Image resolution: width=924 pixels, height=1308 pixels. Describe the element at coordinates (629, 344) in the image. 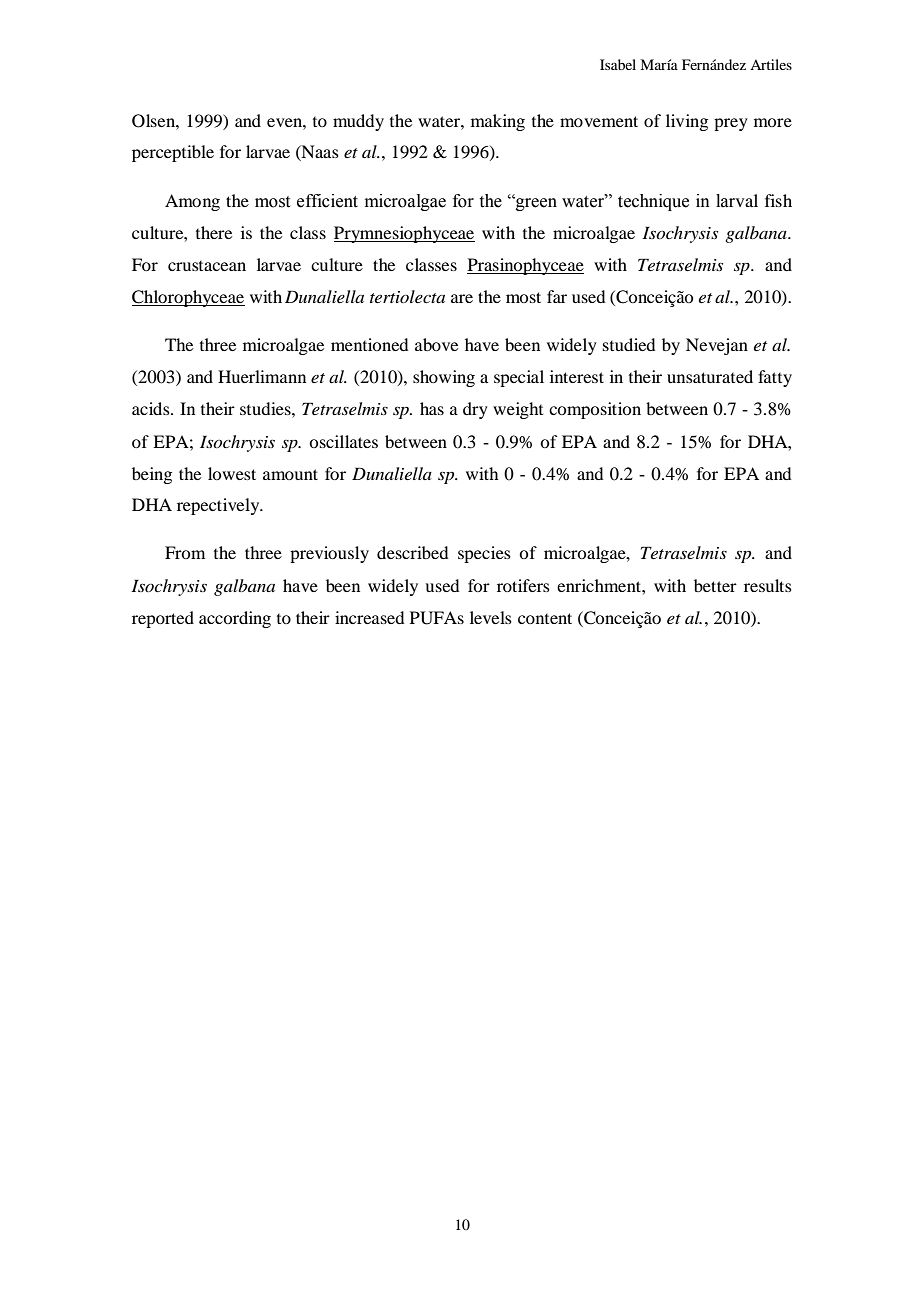

I see `studied` at that location.
